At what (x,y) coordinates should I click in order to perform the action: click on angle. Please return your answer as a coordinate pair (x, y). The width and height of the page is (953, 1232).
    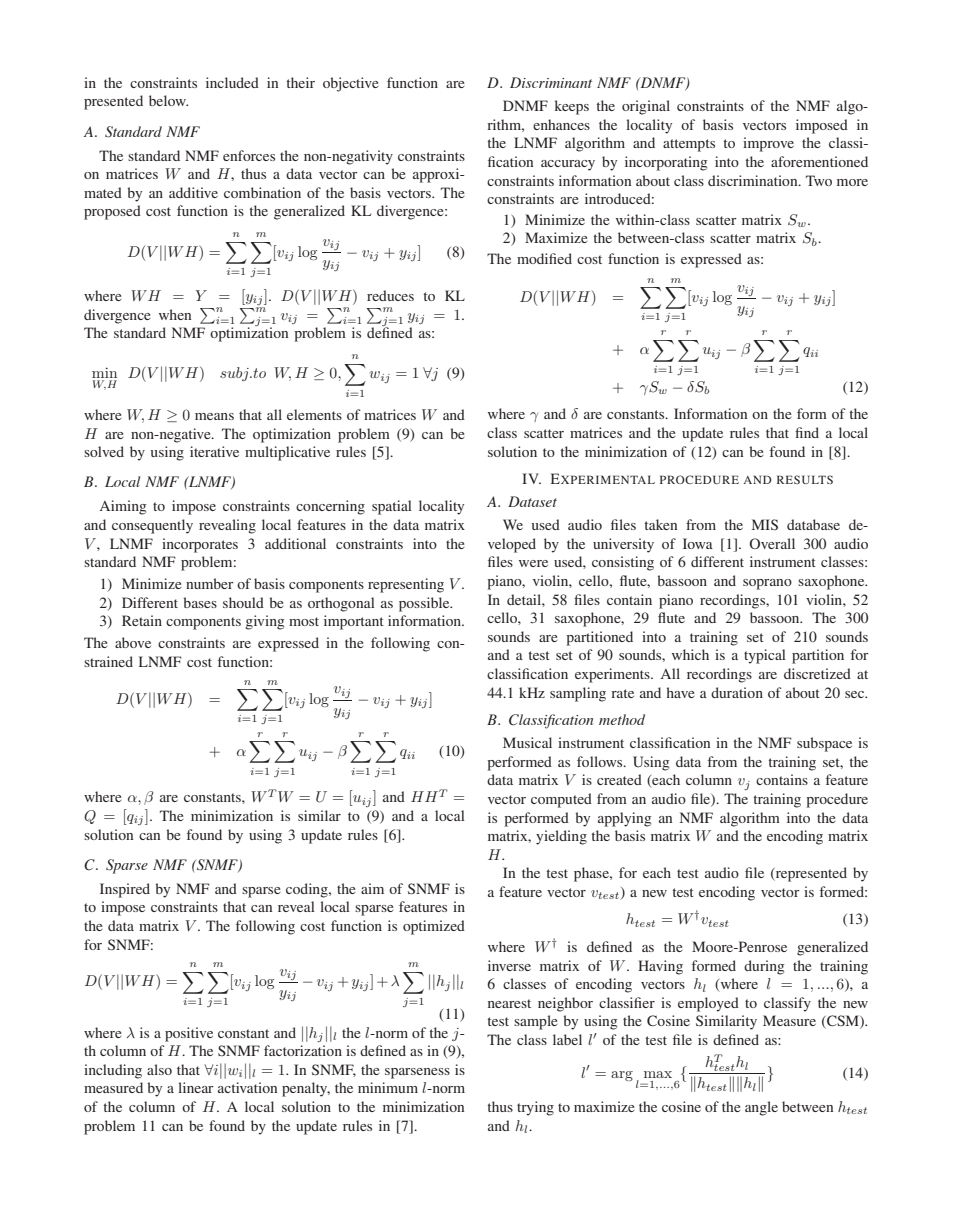
    Looking at the image, I should click on (761, 1108).
